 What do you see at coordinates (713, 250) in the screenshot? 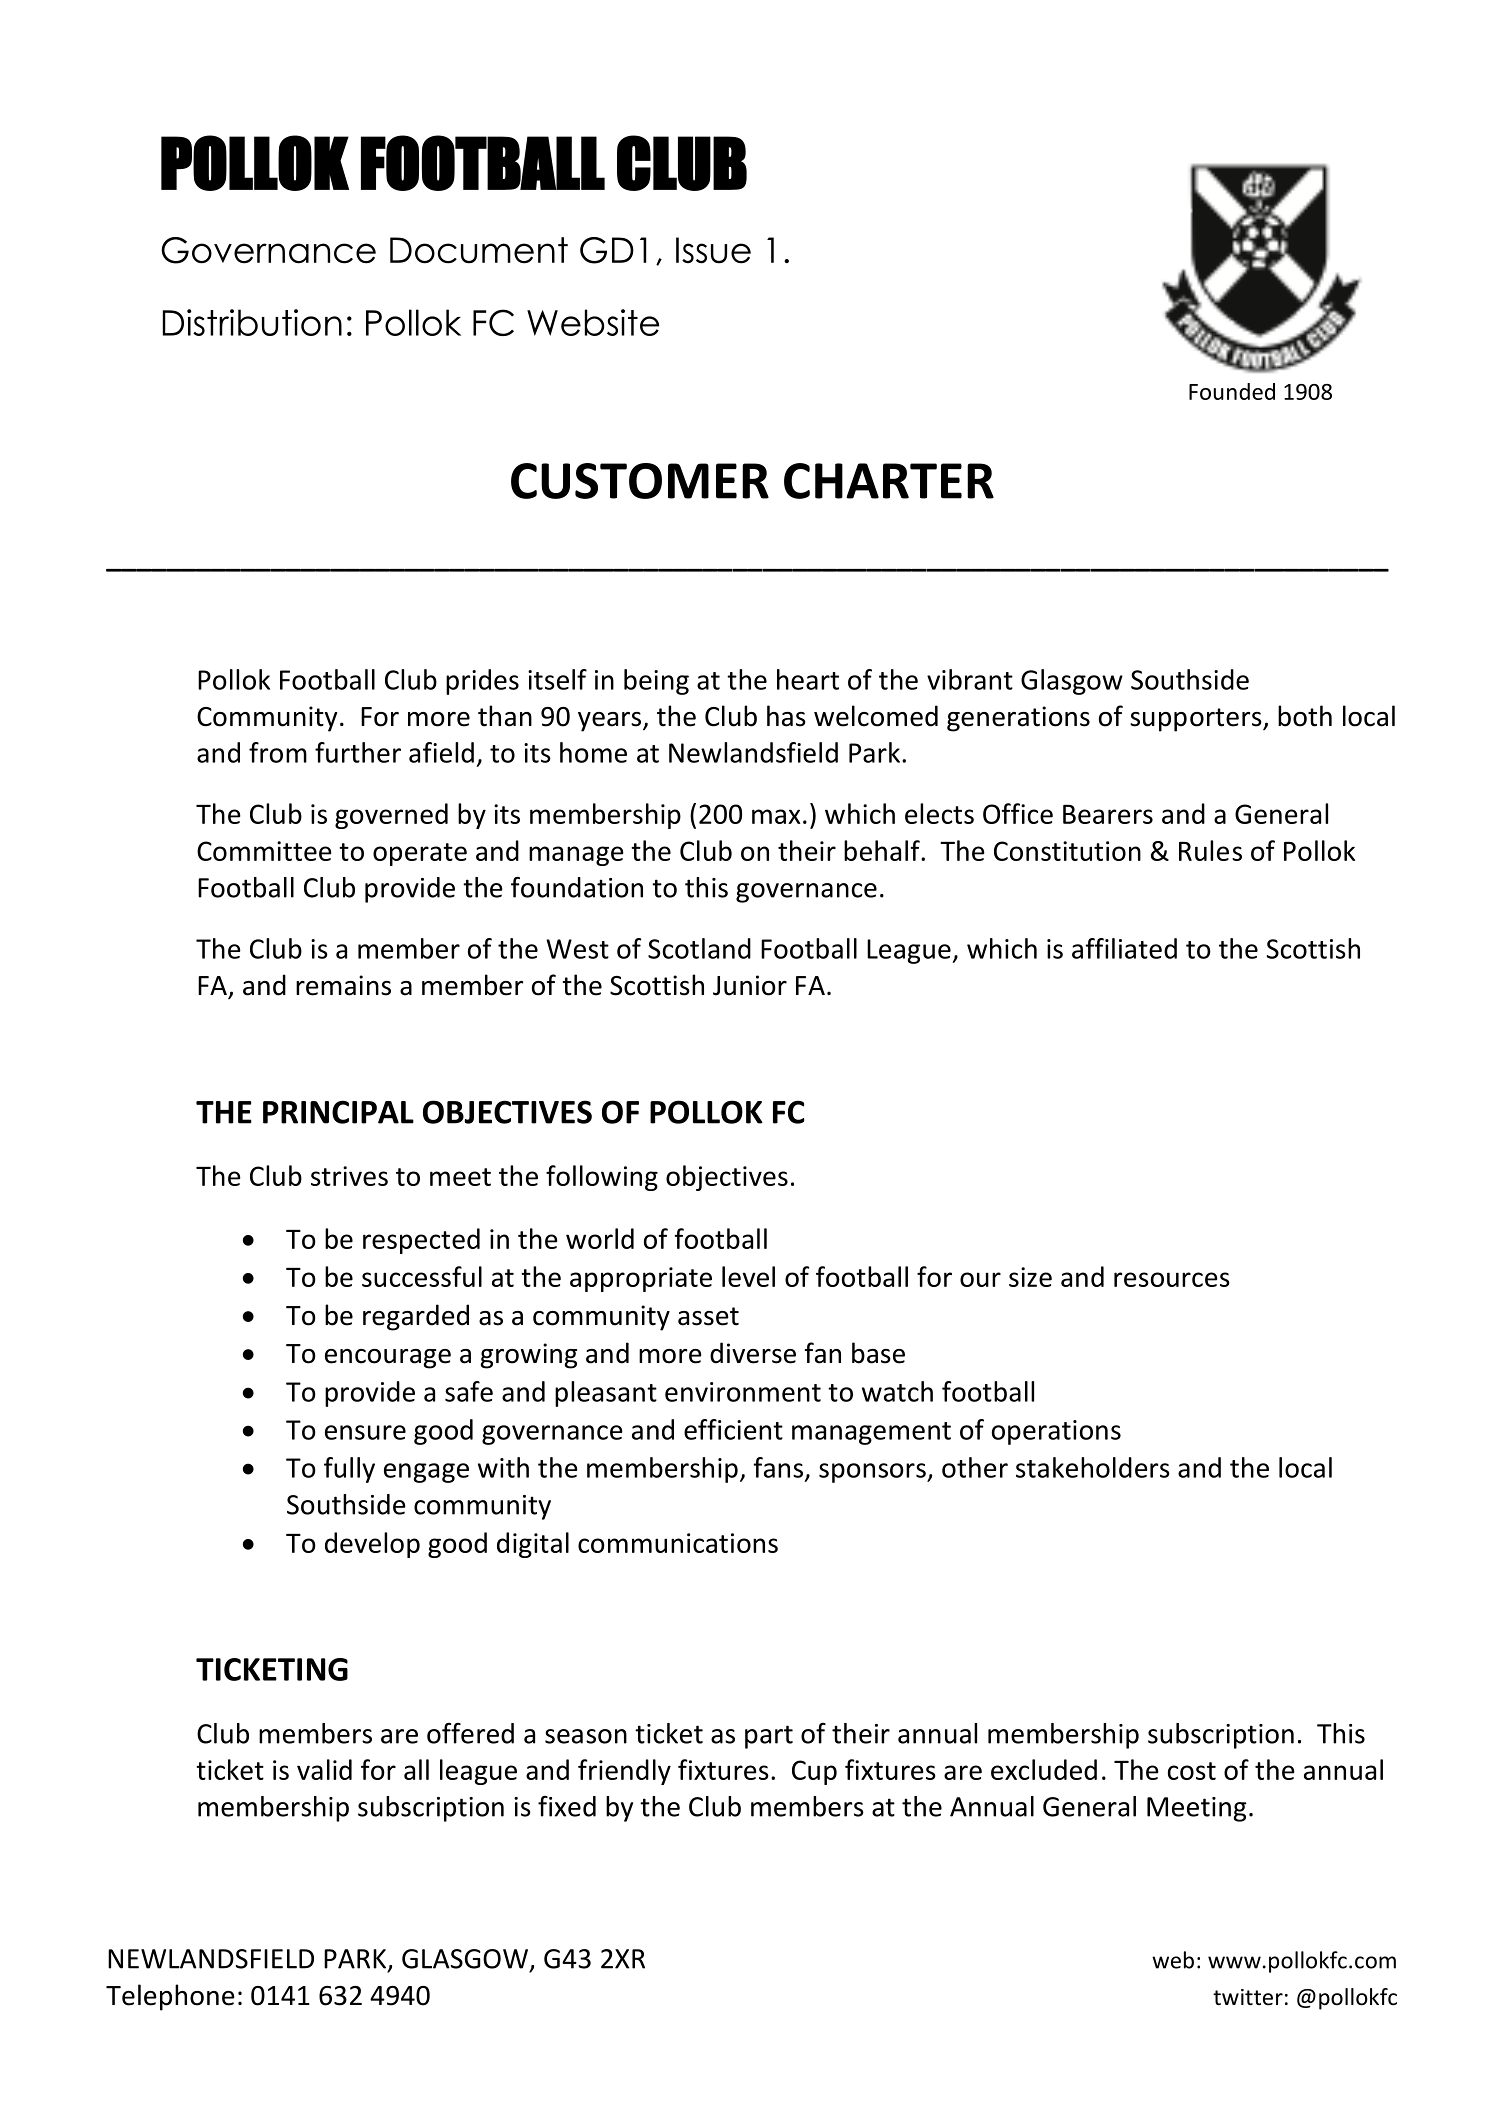
I see `Issue` at bounding box center [713, 250].
